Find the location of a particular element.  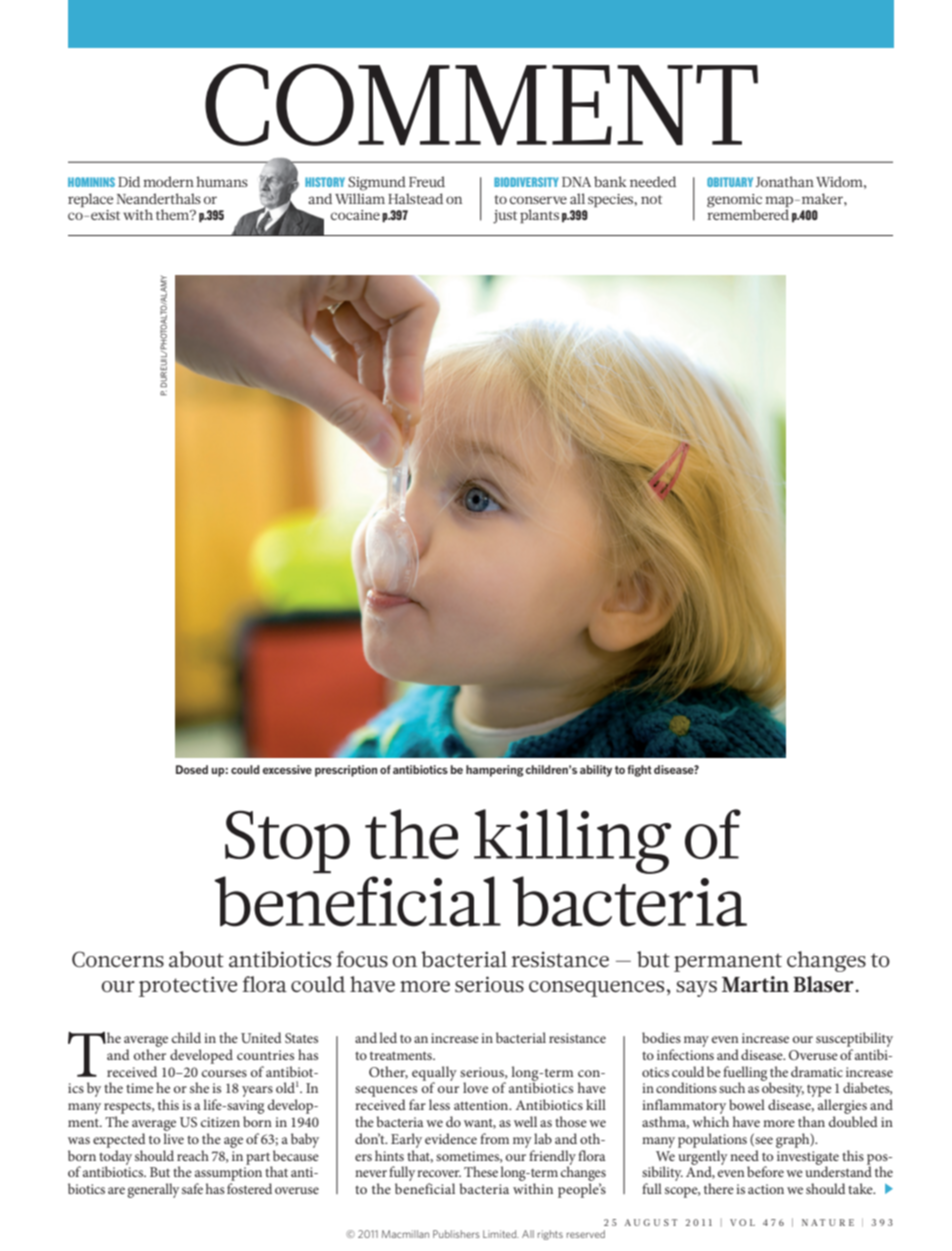

generally is located at coordinates (153, 1190).
